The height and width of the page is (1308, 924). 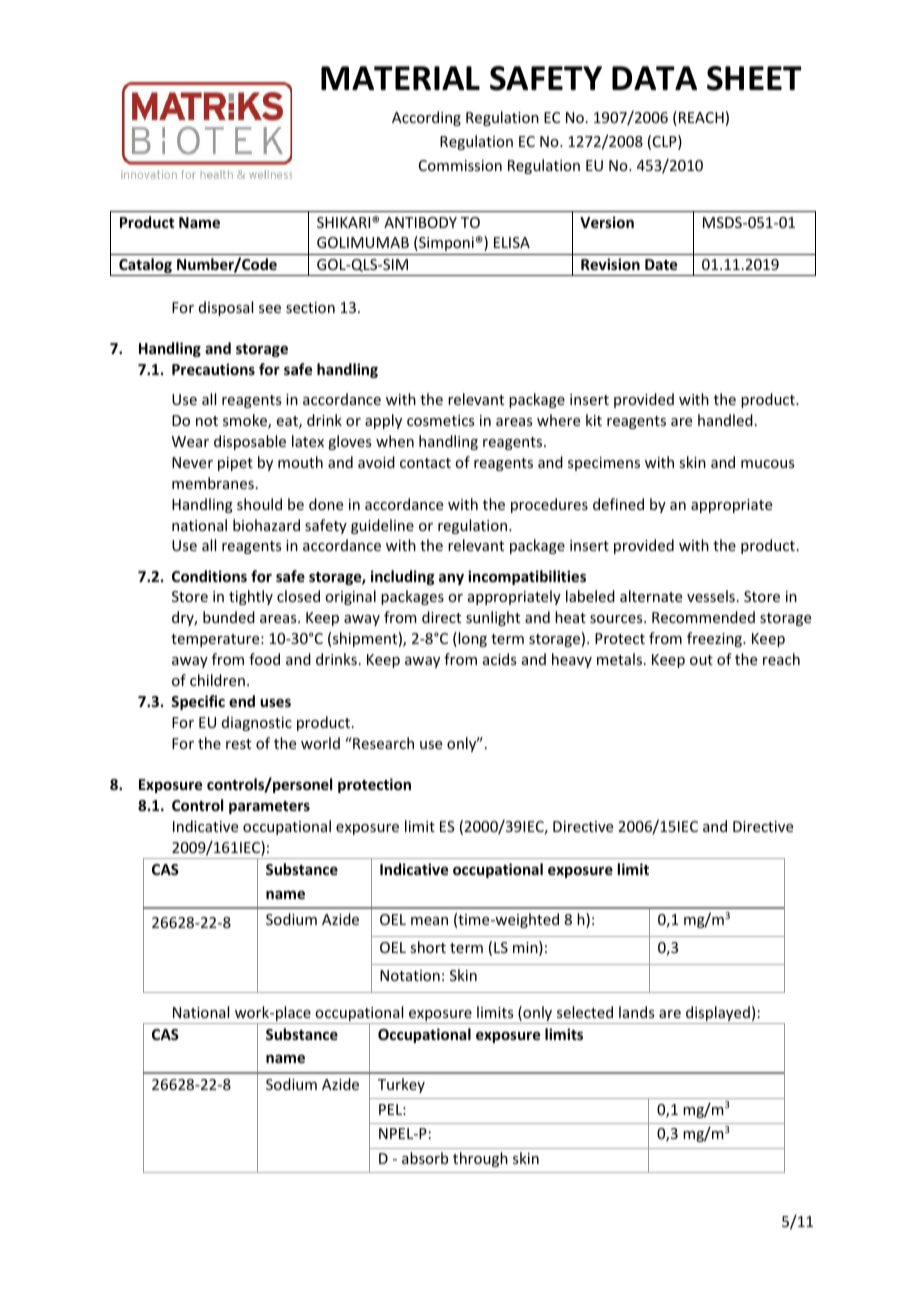 I want to click on cosmetics, so click(x=440, y=420).
